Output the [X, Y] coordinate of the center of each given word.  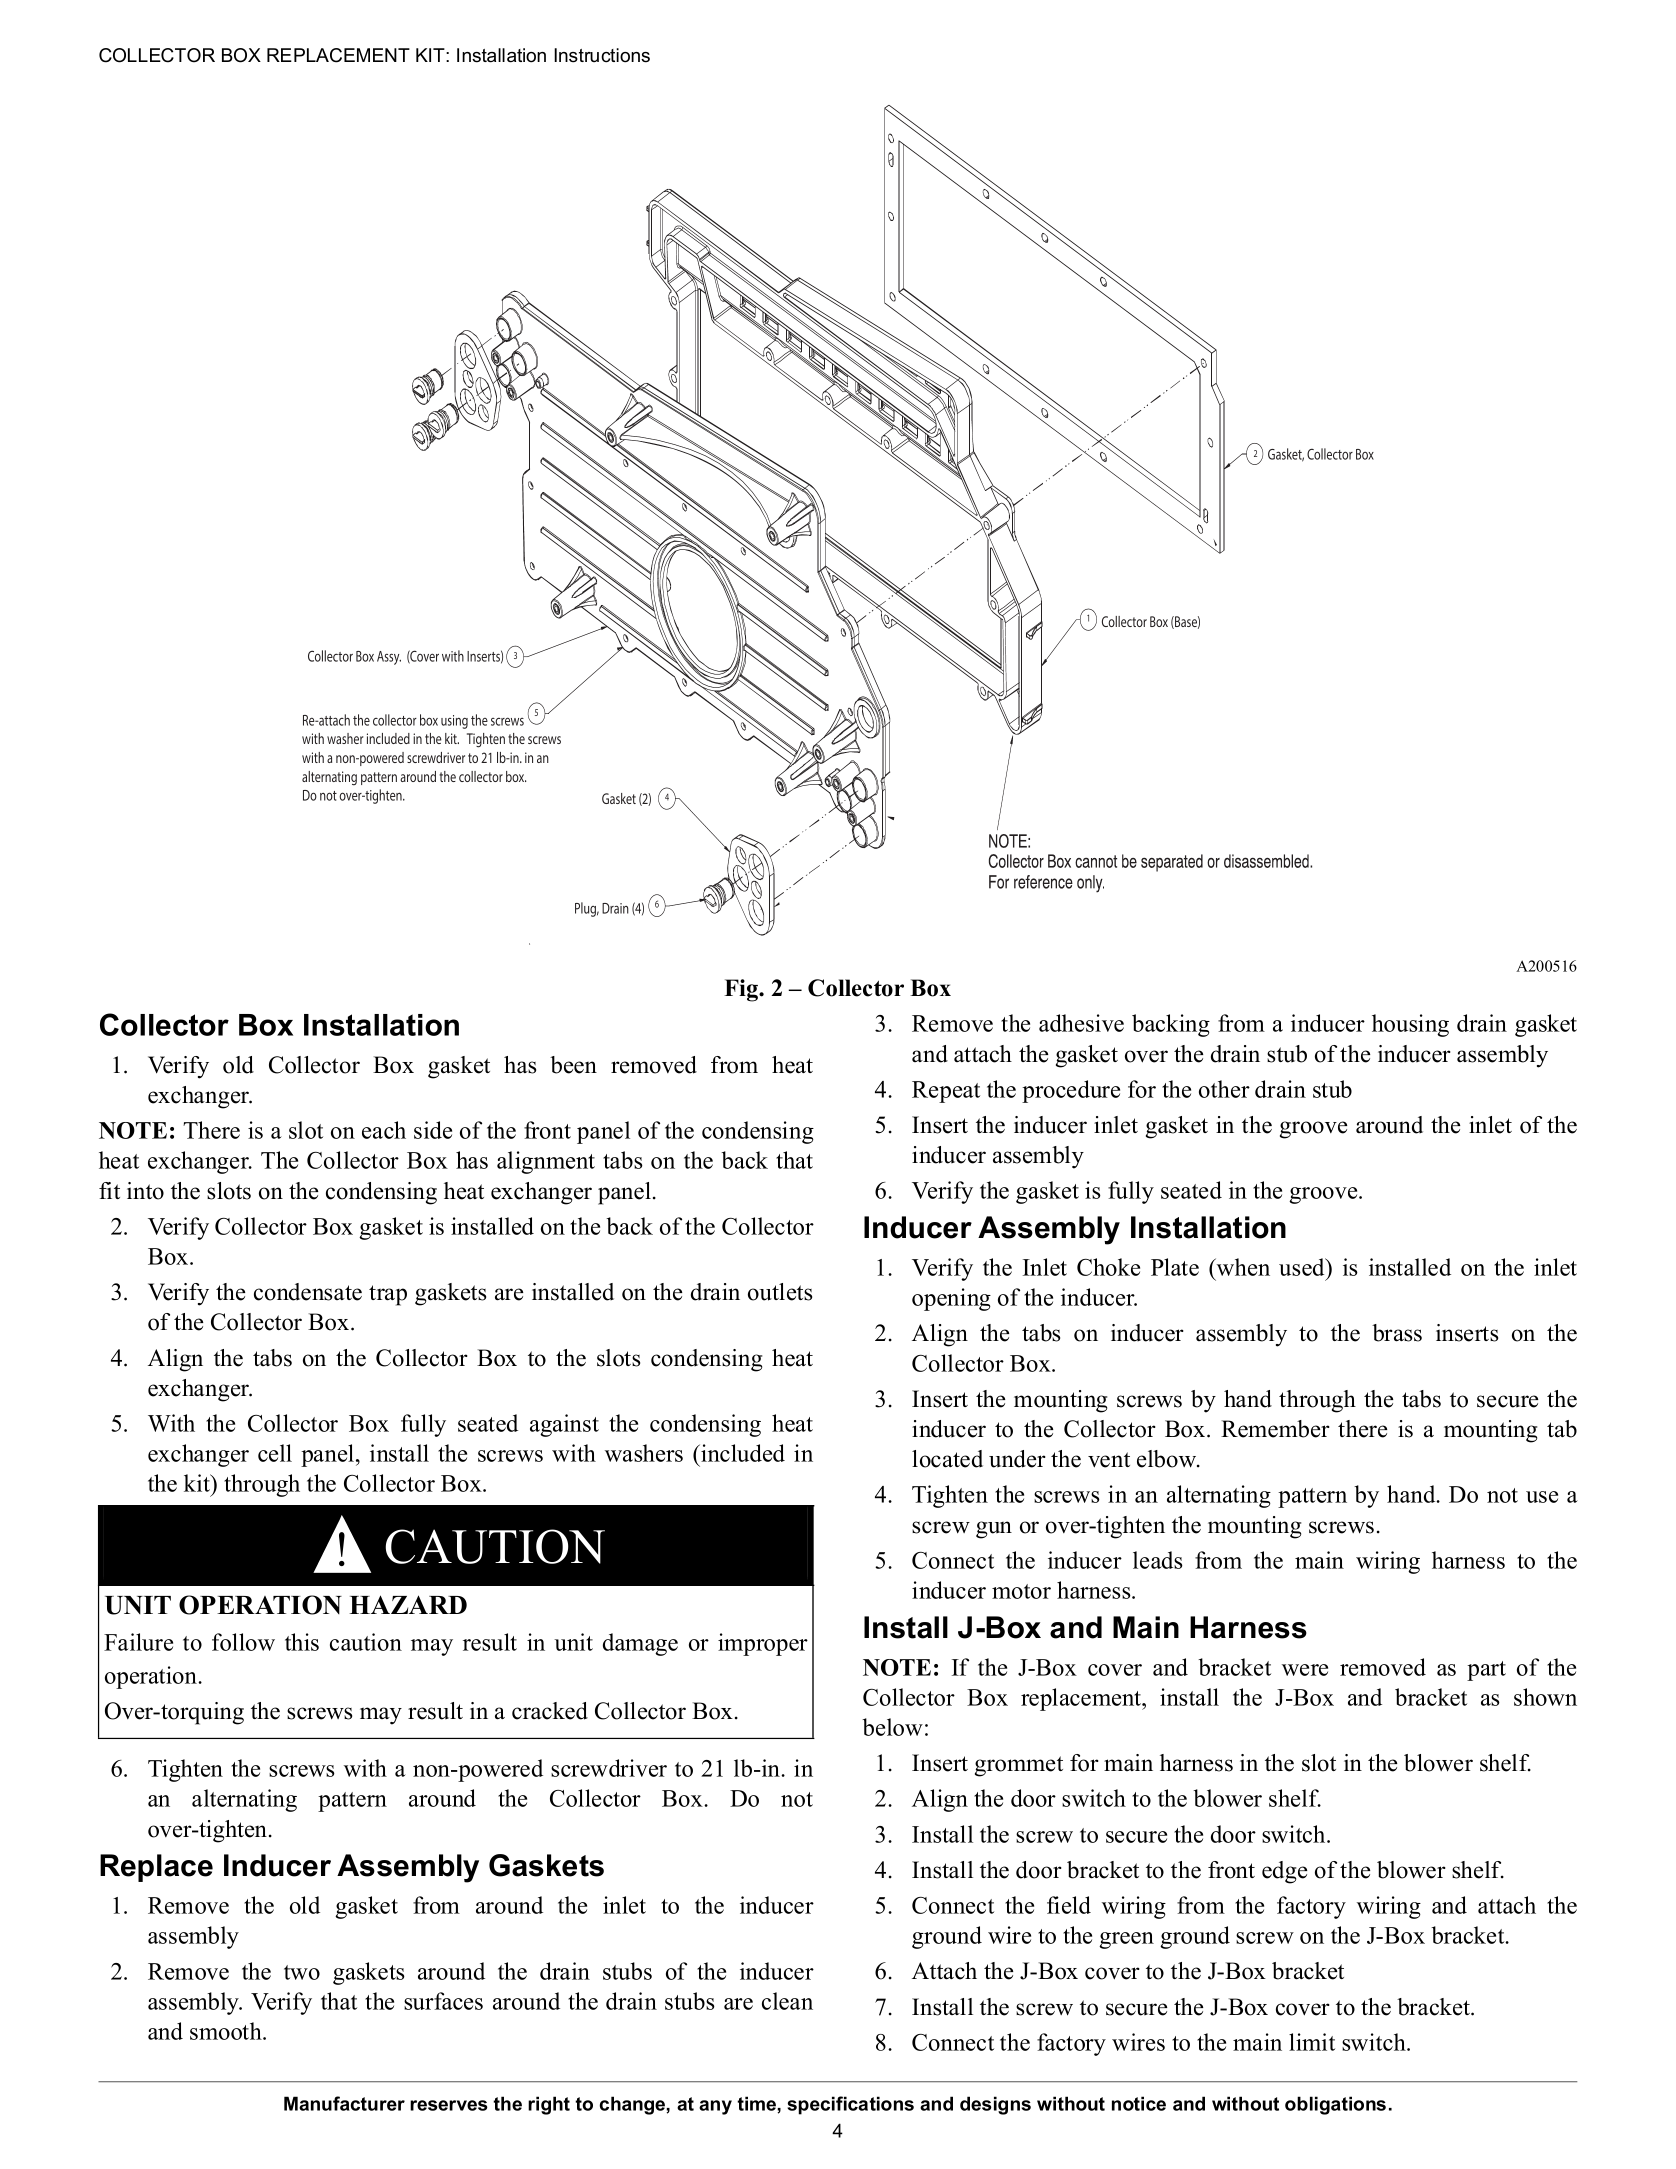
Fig [742, 990]
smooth [227, 2031]
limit [1312, 2042]
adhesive [1081, 1023]
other [1224, 1089]
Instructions [602, 55]
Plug [587, 909]
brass [1397, 1333]
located [947, 1459]
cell [275, 1453]
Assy [389, 658]
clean [787, 2001]
